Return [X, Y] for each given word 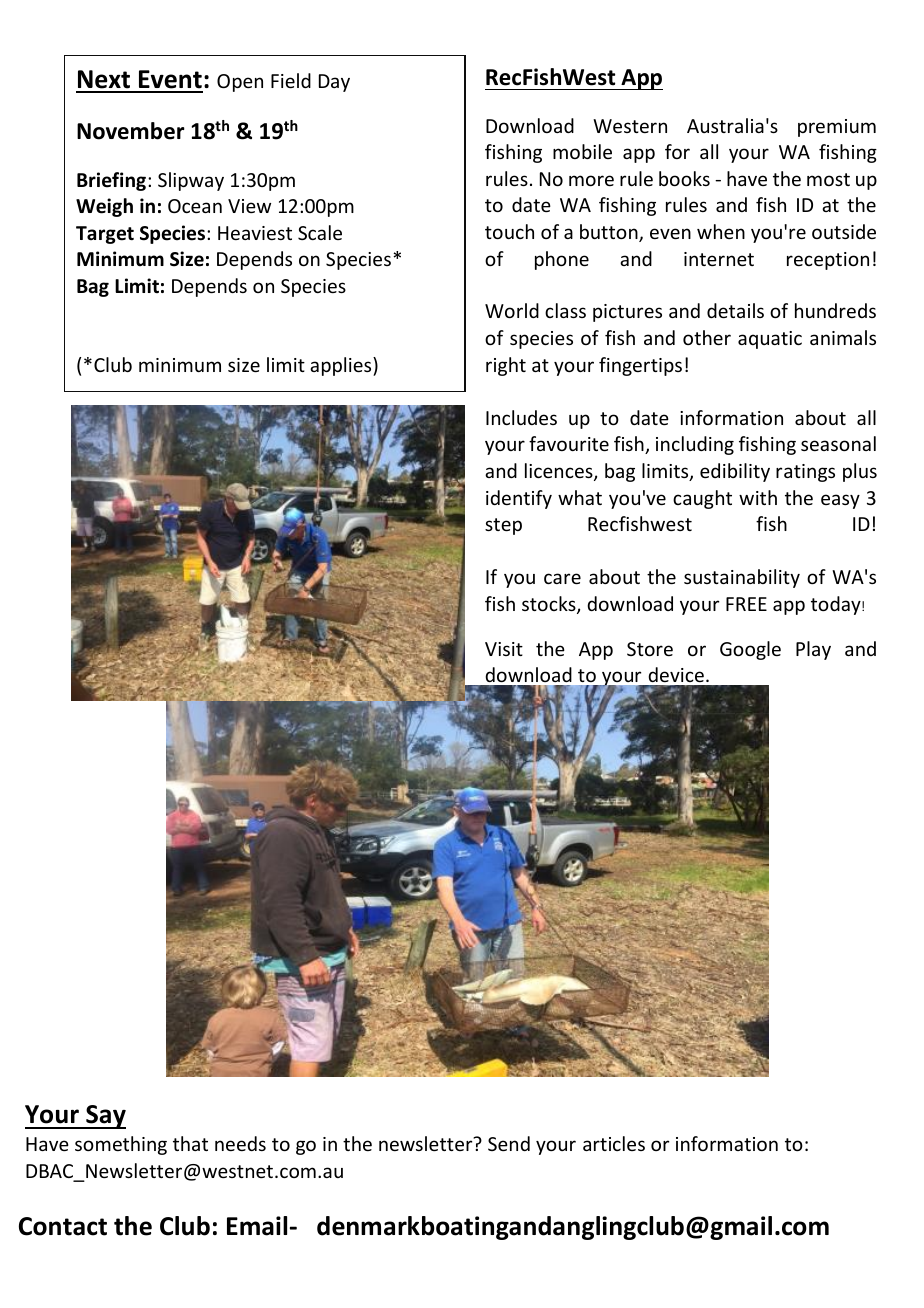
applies [342, 366]
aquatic [770, 340]
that [190, 1143]
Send [509, 1143]
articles [614, 1143]
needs [240, 1143]
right [506, 366]
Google [750, 650]
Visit [504, 649]
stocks [550, 605]
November [131, 131]
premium [837, 128]
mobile [582, 151]
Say [105, 1117]
